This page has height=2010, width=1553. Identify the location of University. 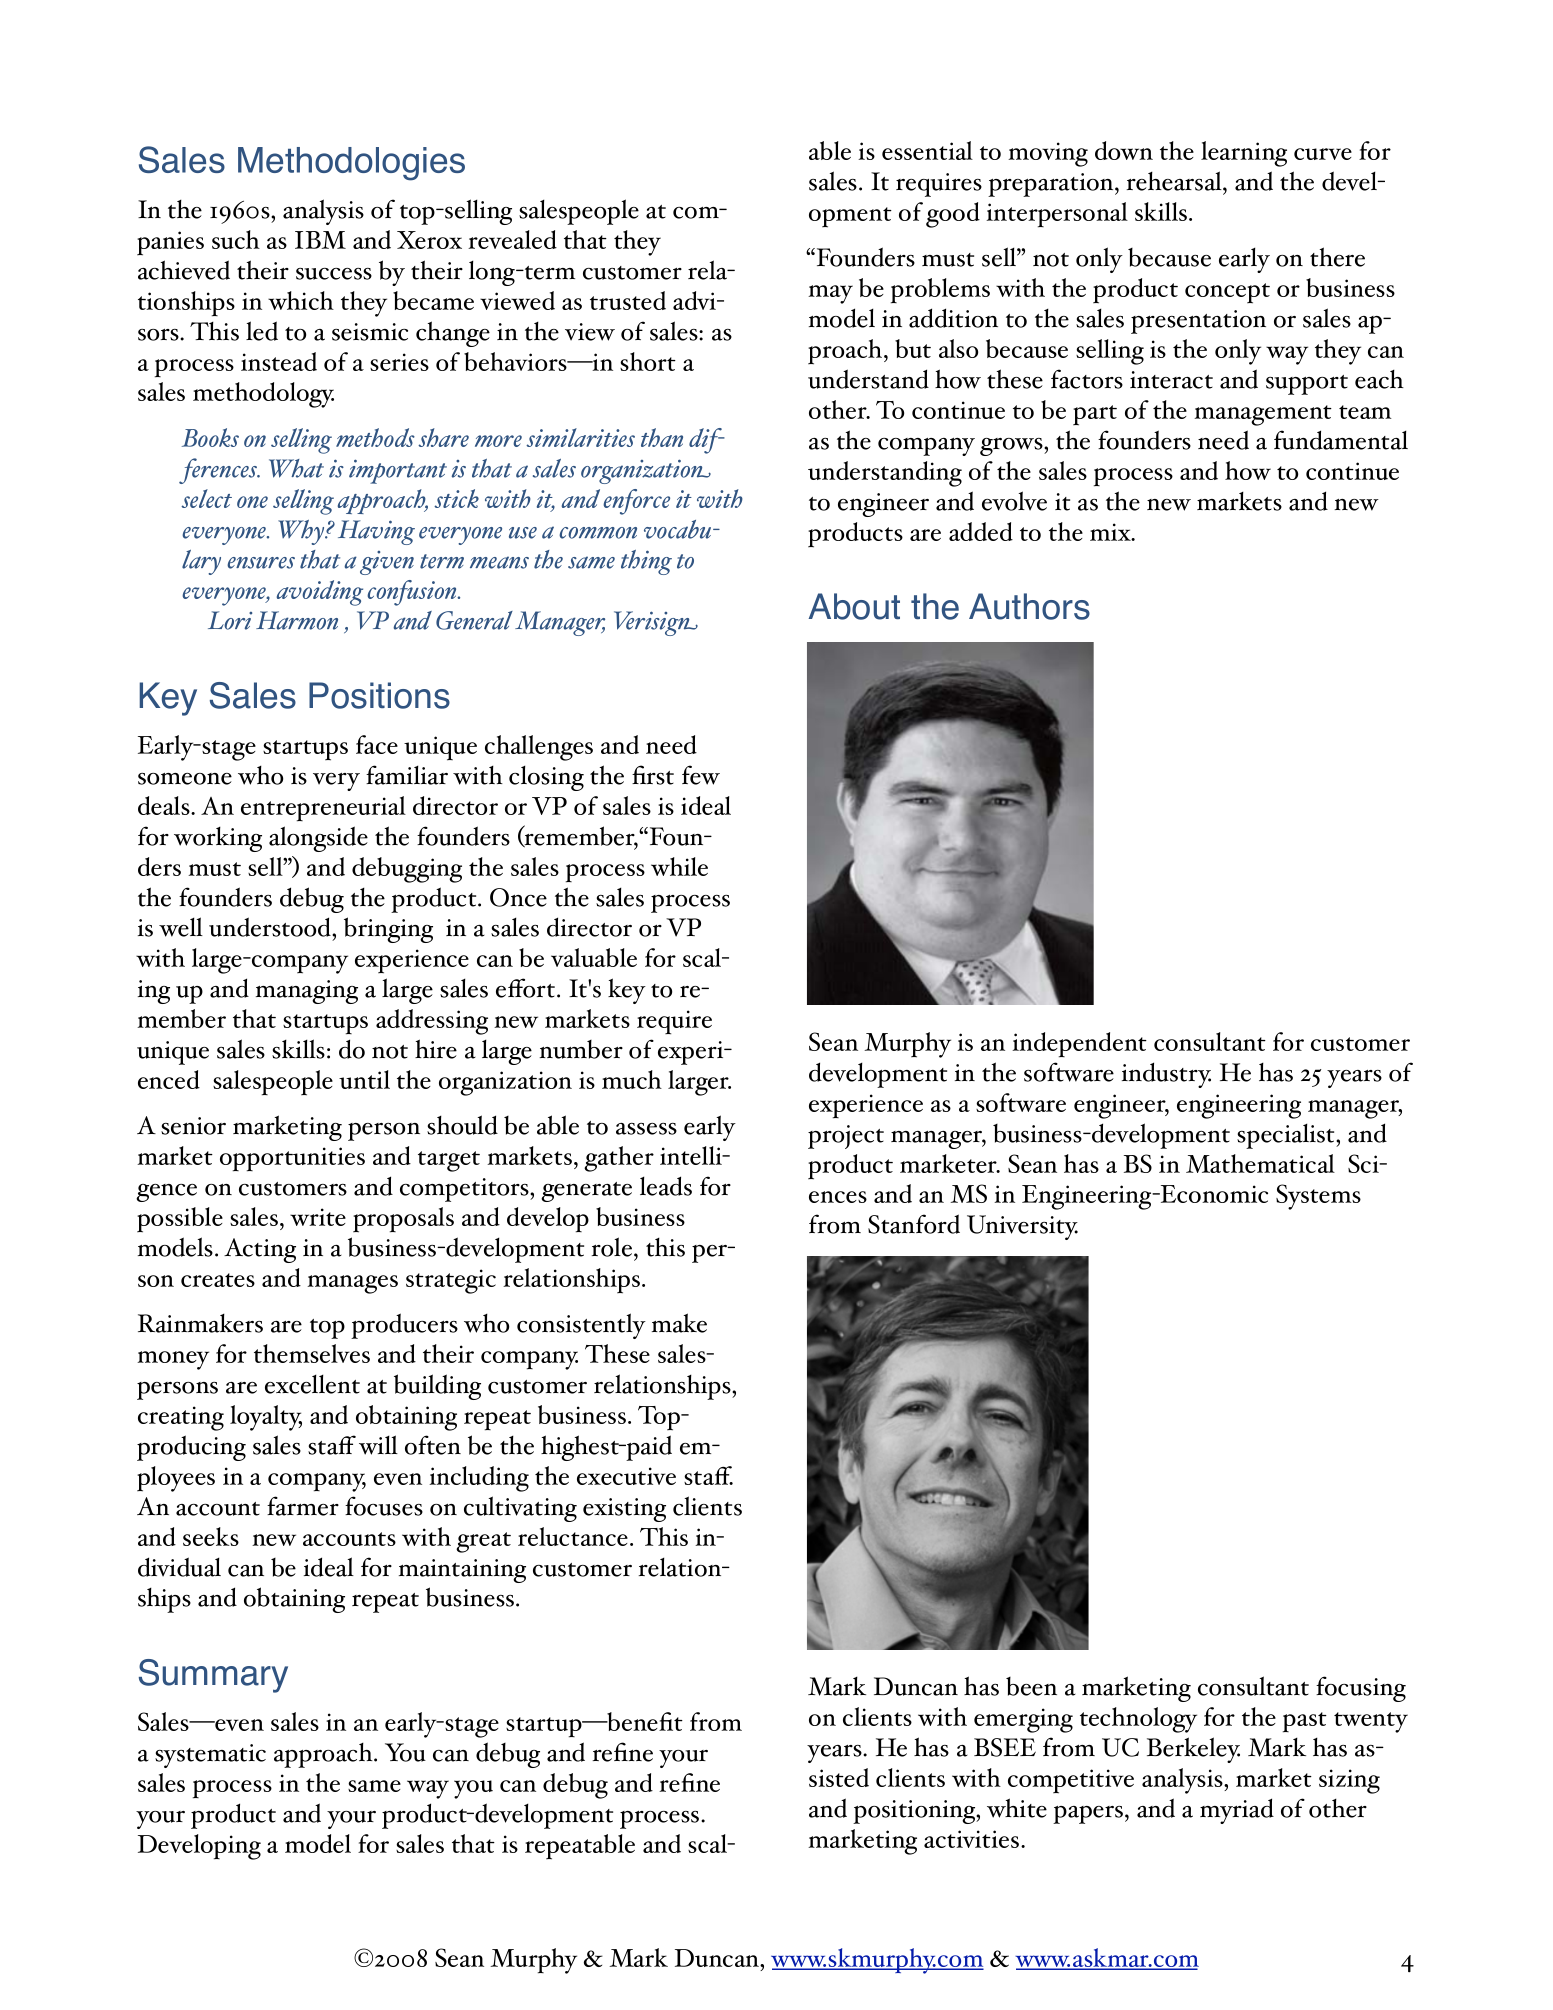
(1022, 1227).
